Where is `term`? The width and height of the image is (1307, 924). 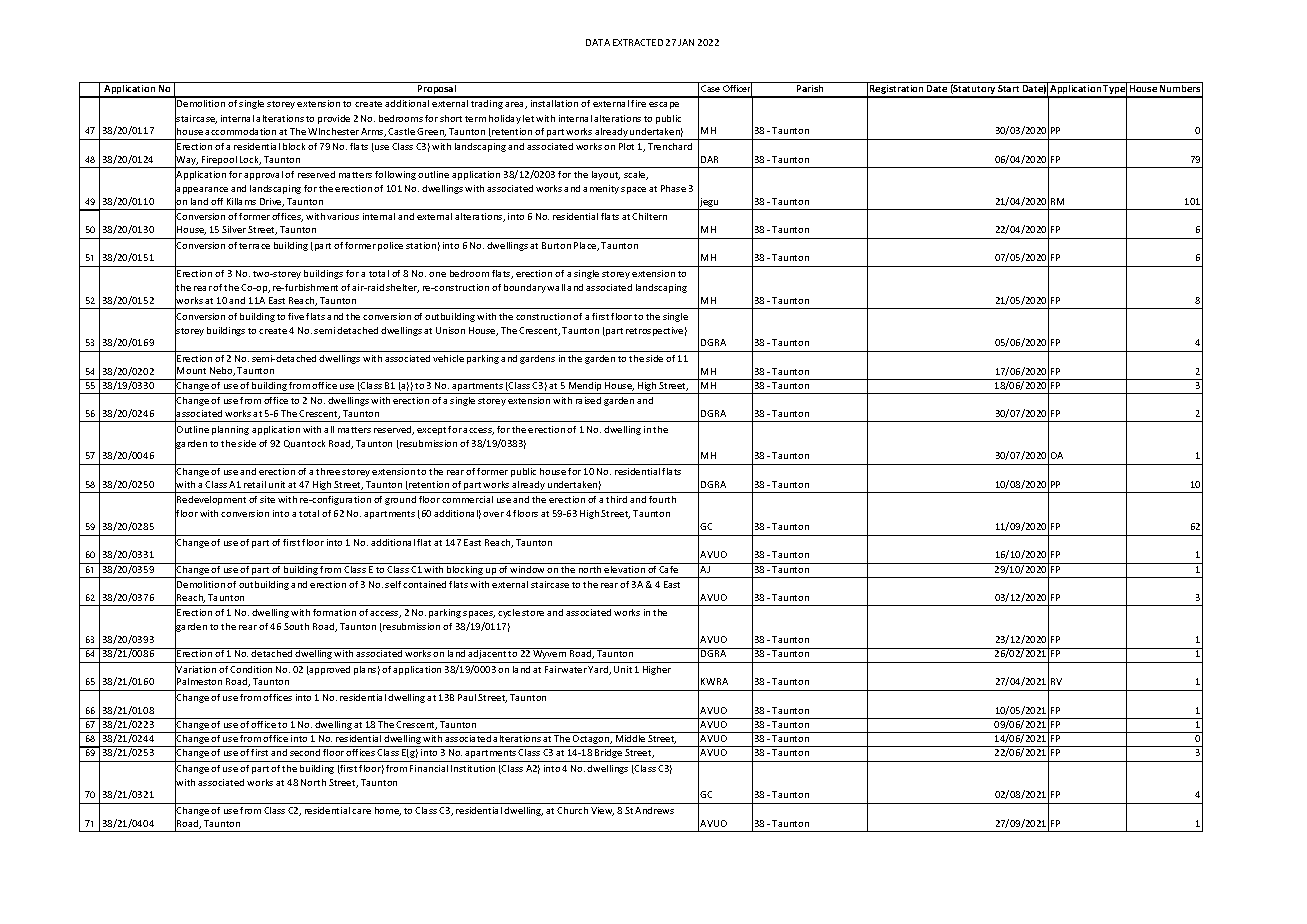 term is located at coordinates (475, 119).
